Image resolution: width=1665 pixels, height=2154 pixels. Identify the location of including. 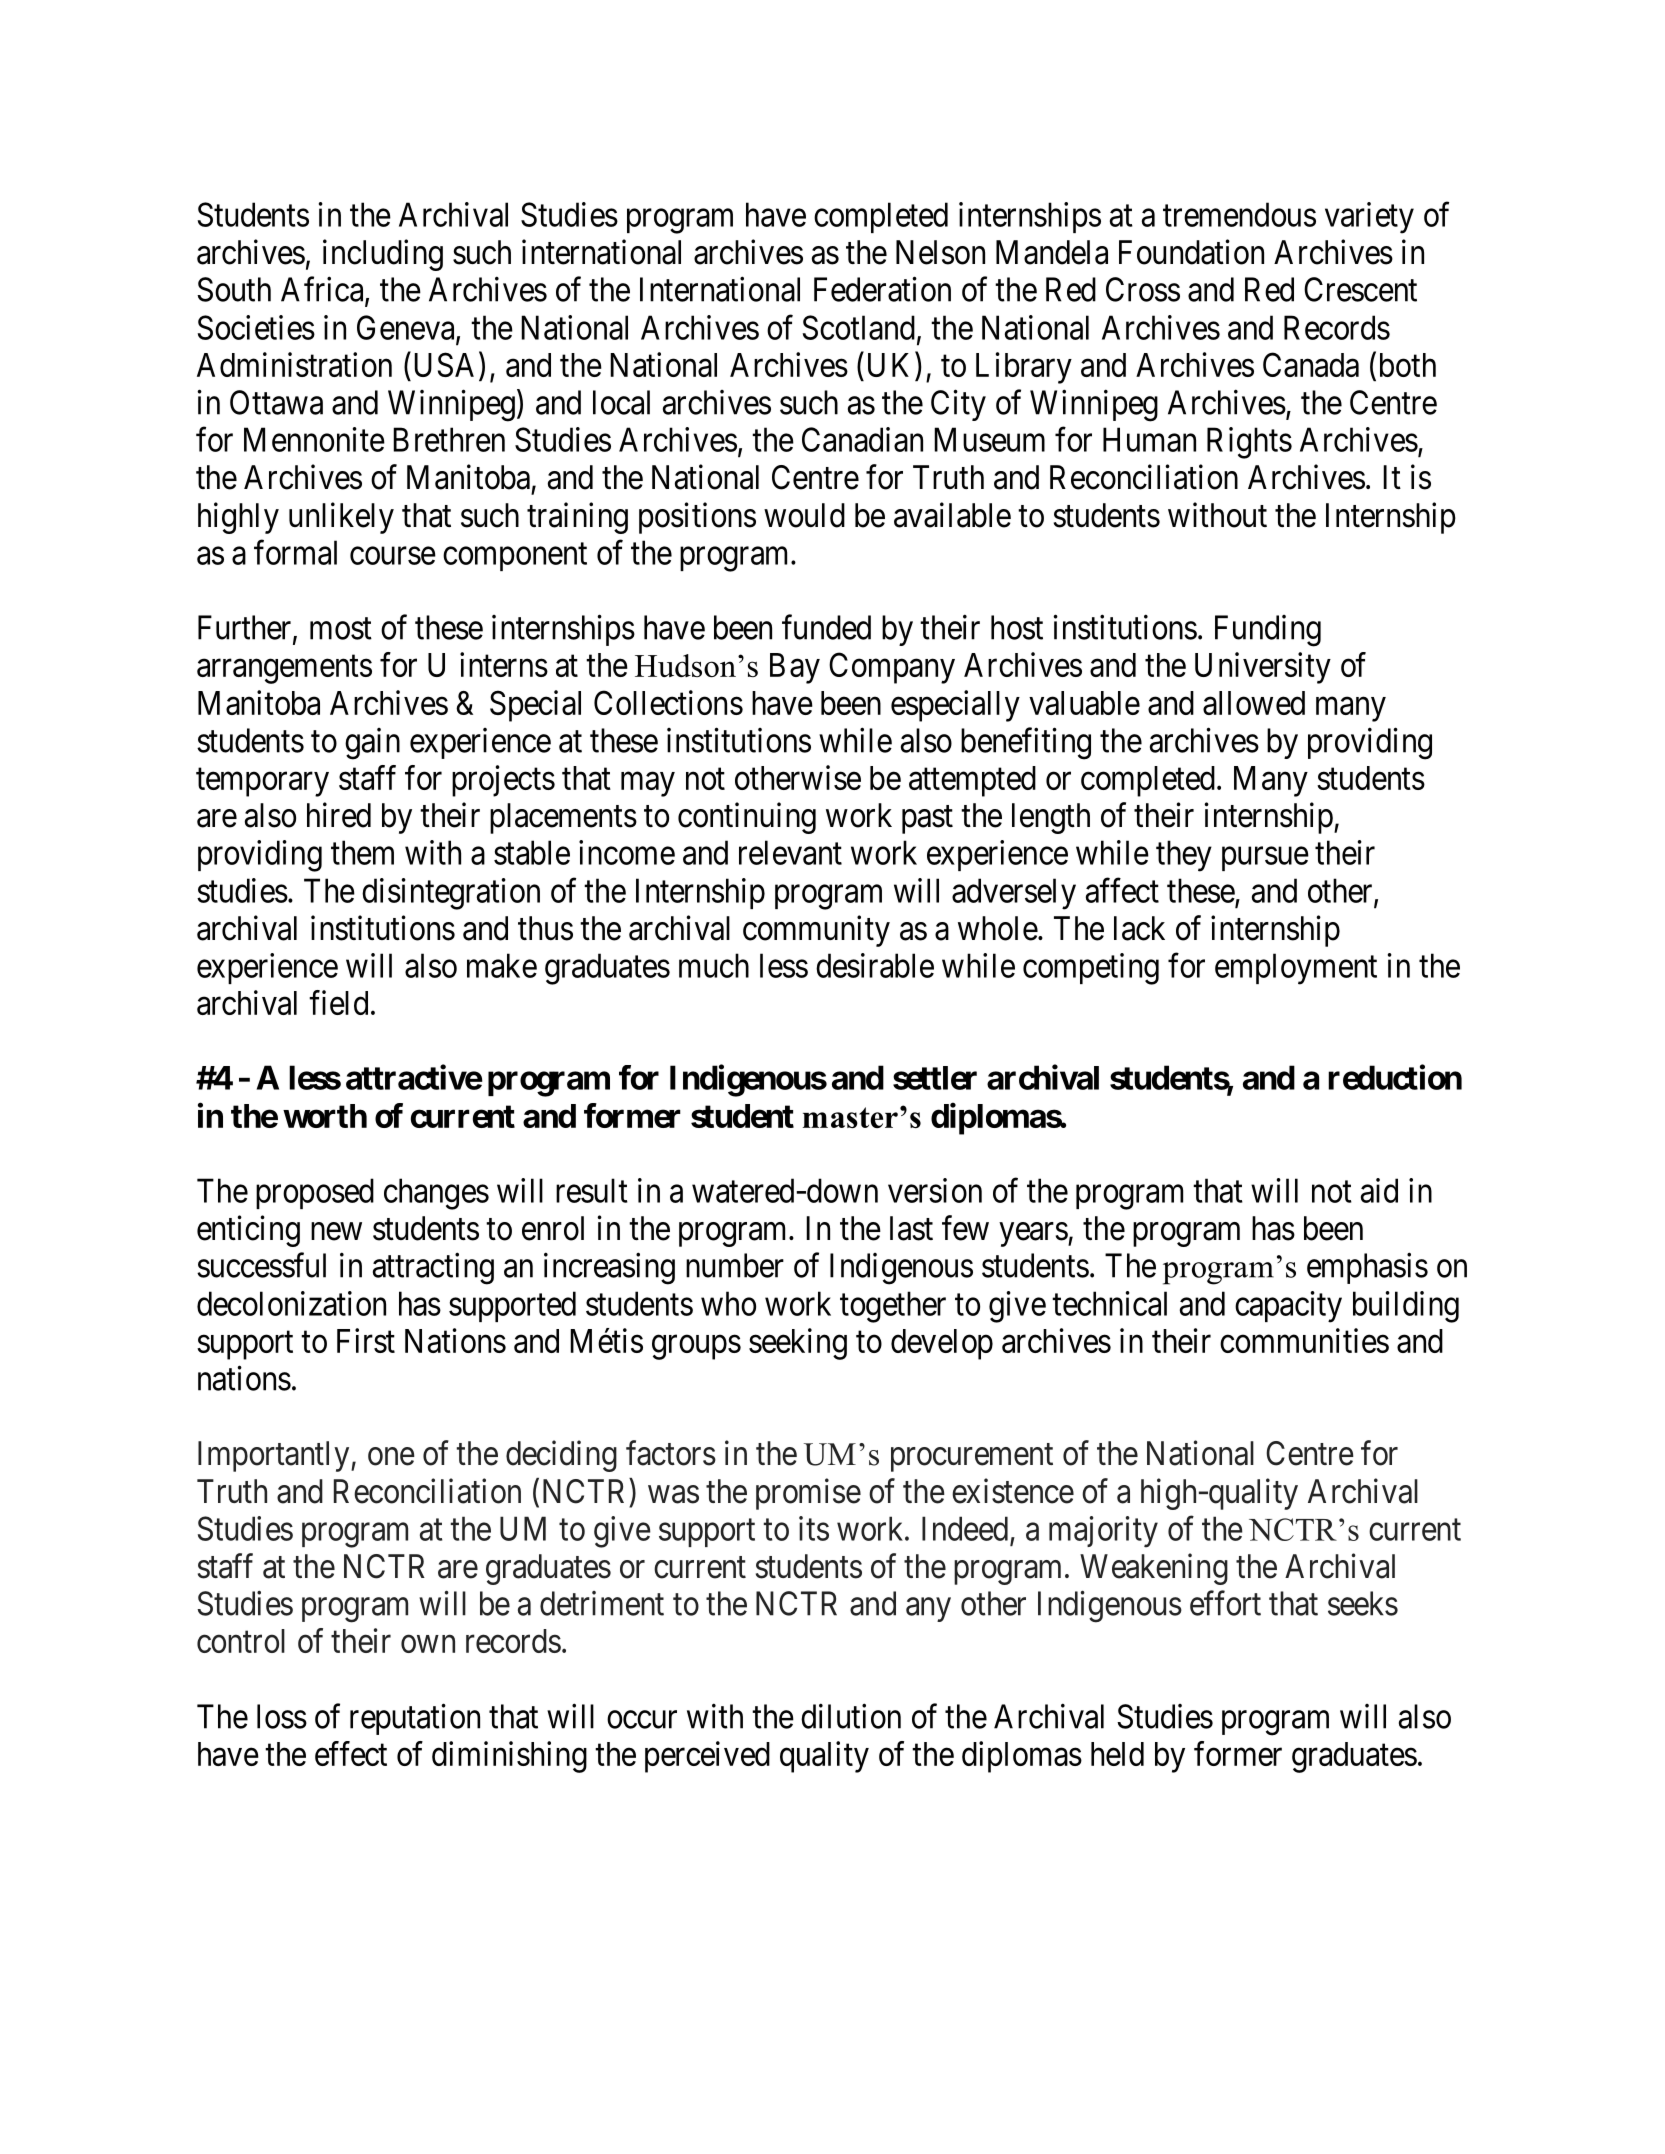
(383, 255).
